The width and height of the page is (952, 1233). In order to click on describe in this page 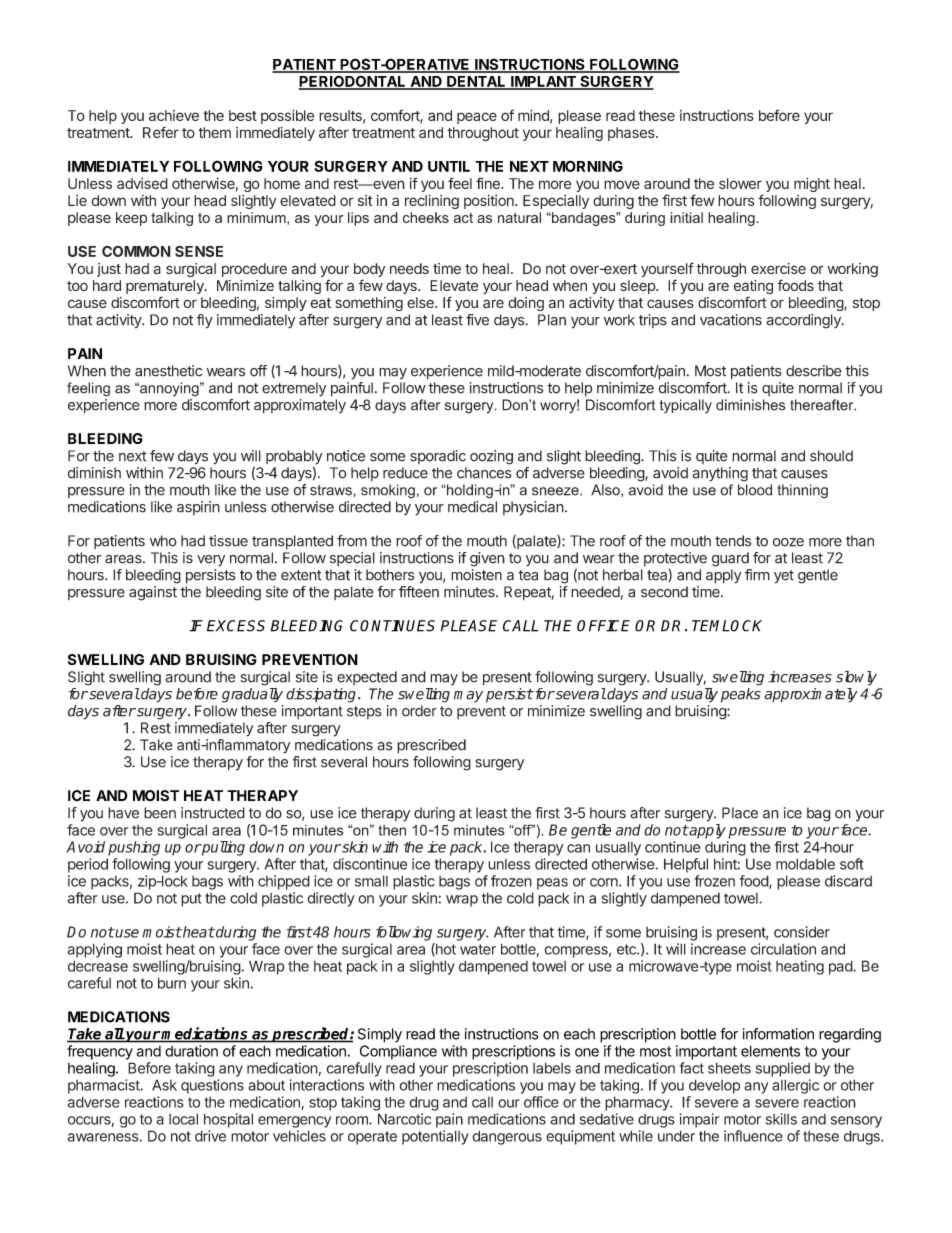, I will do `click(814, 371)`.
